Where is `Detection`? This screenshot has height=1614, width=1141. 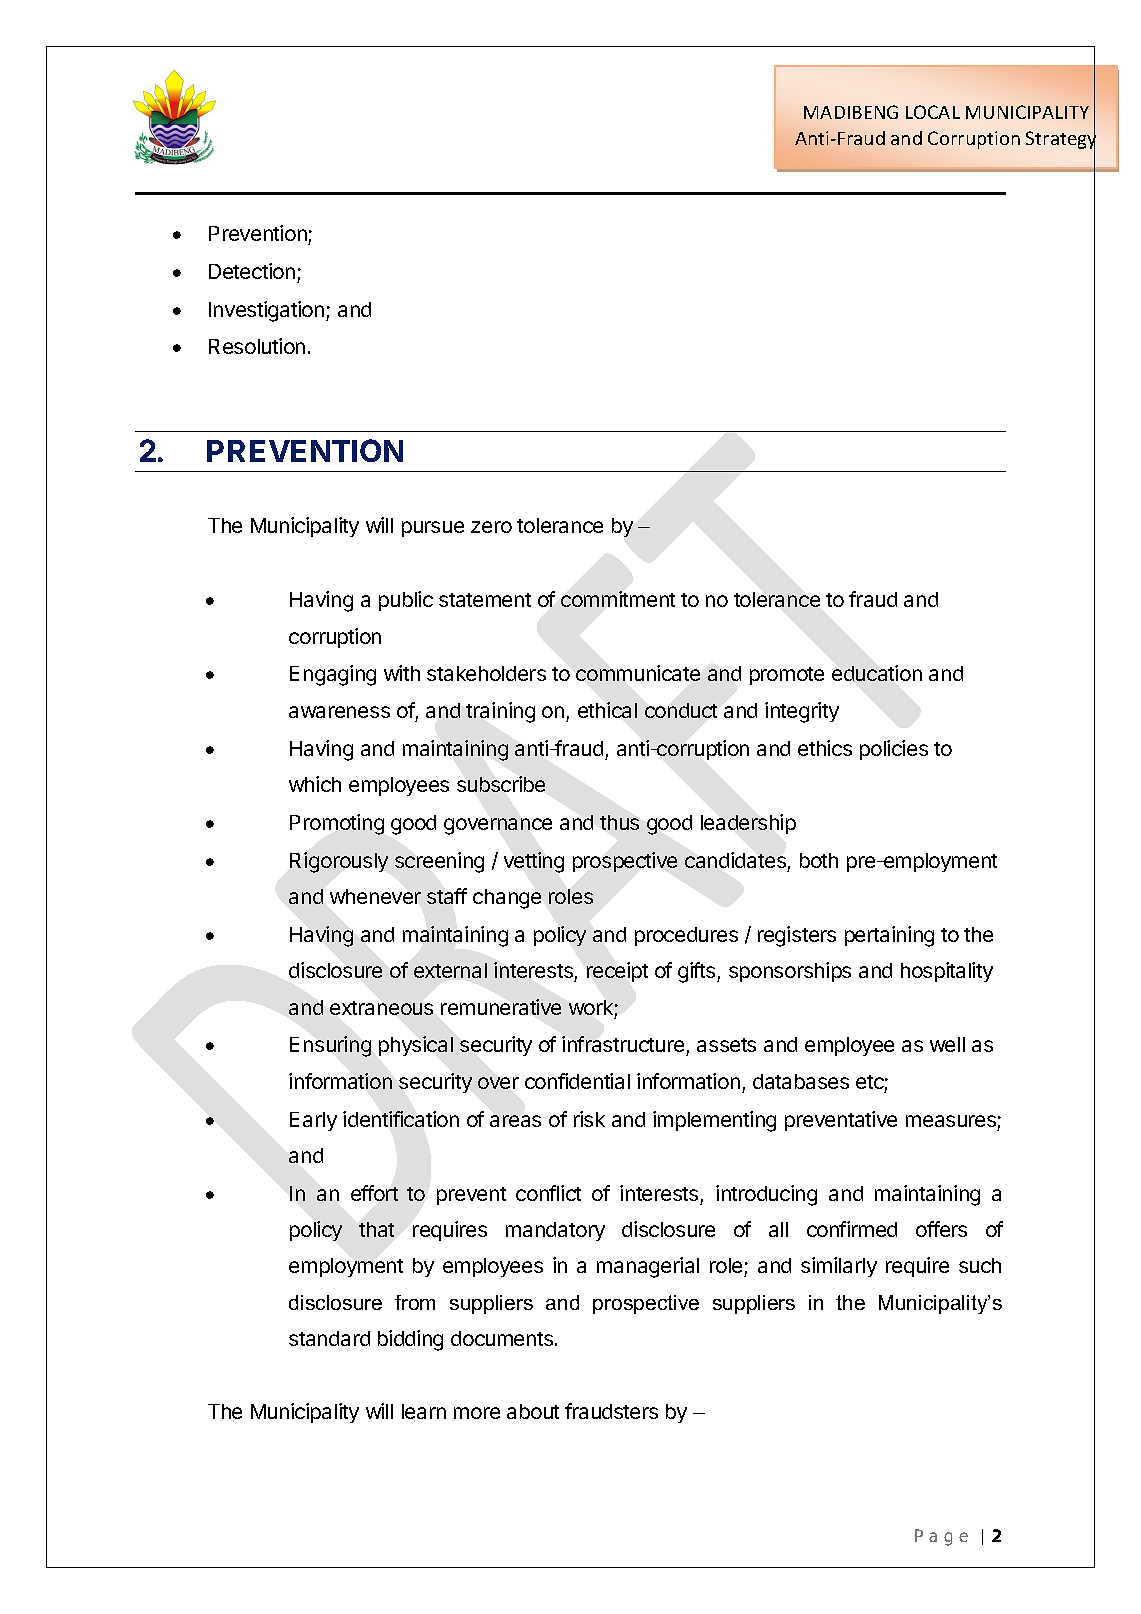 Detection is located at coordinates (252, 271).
